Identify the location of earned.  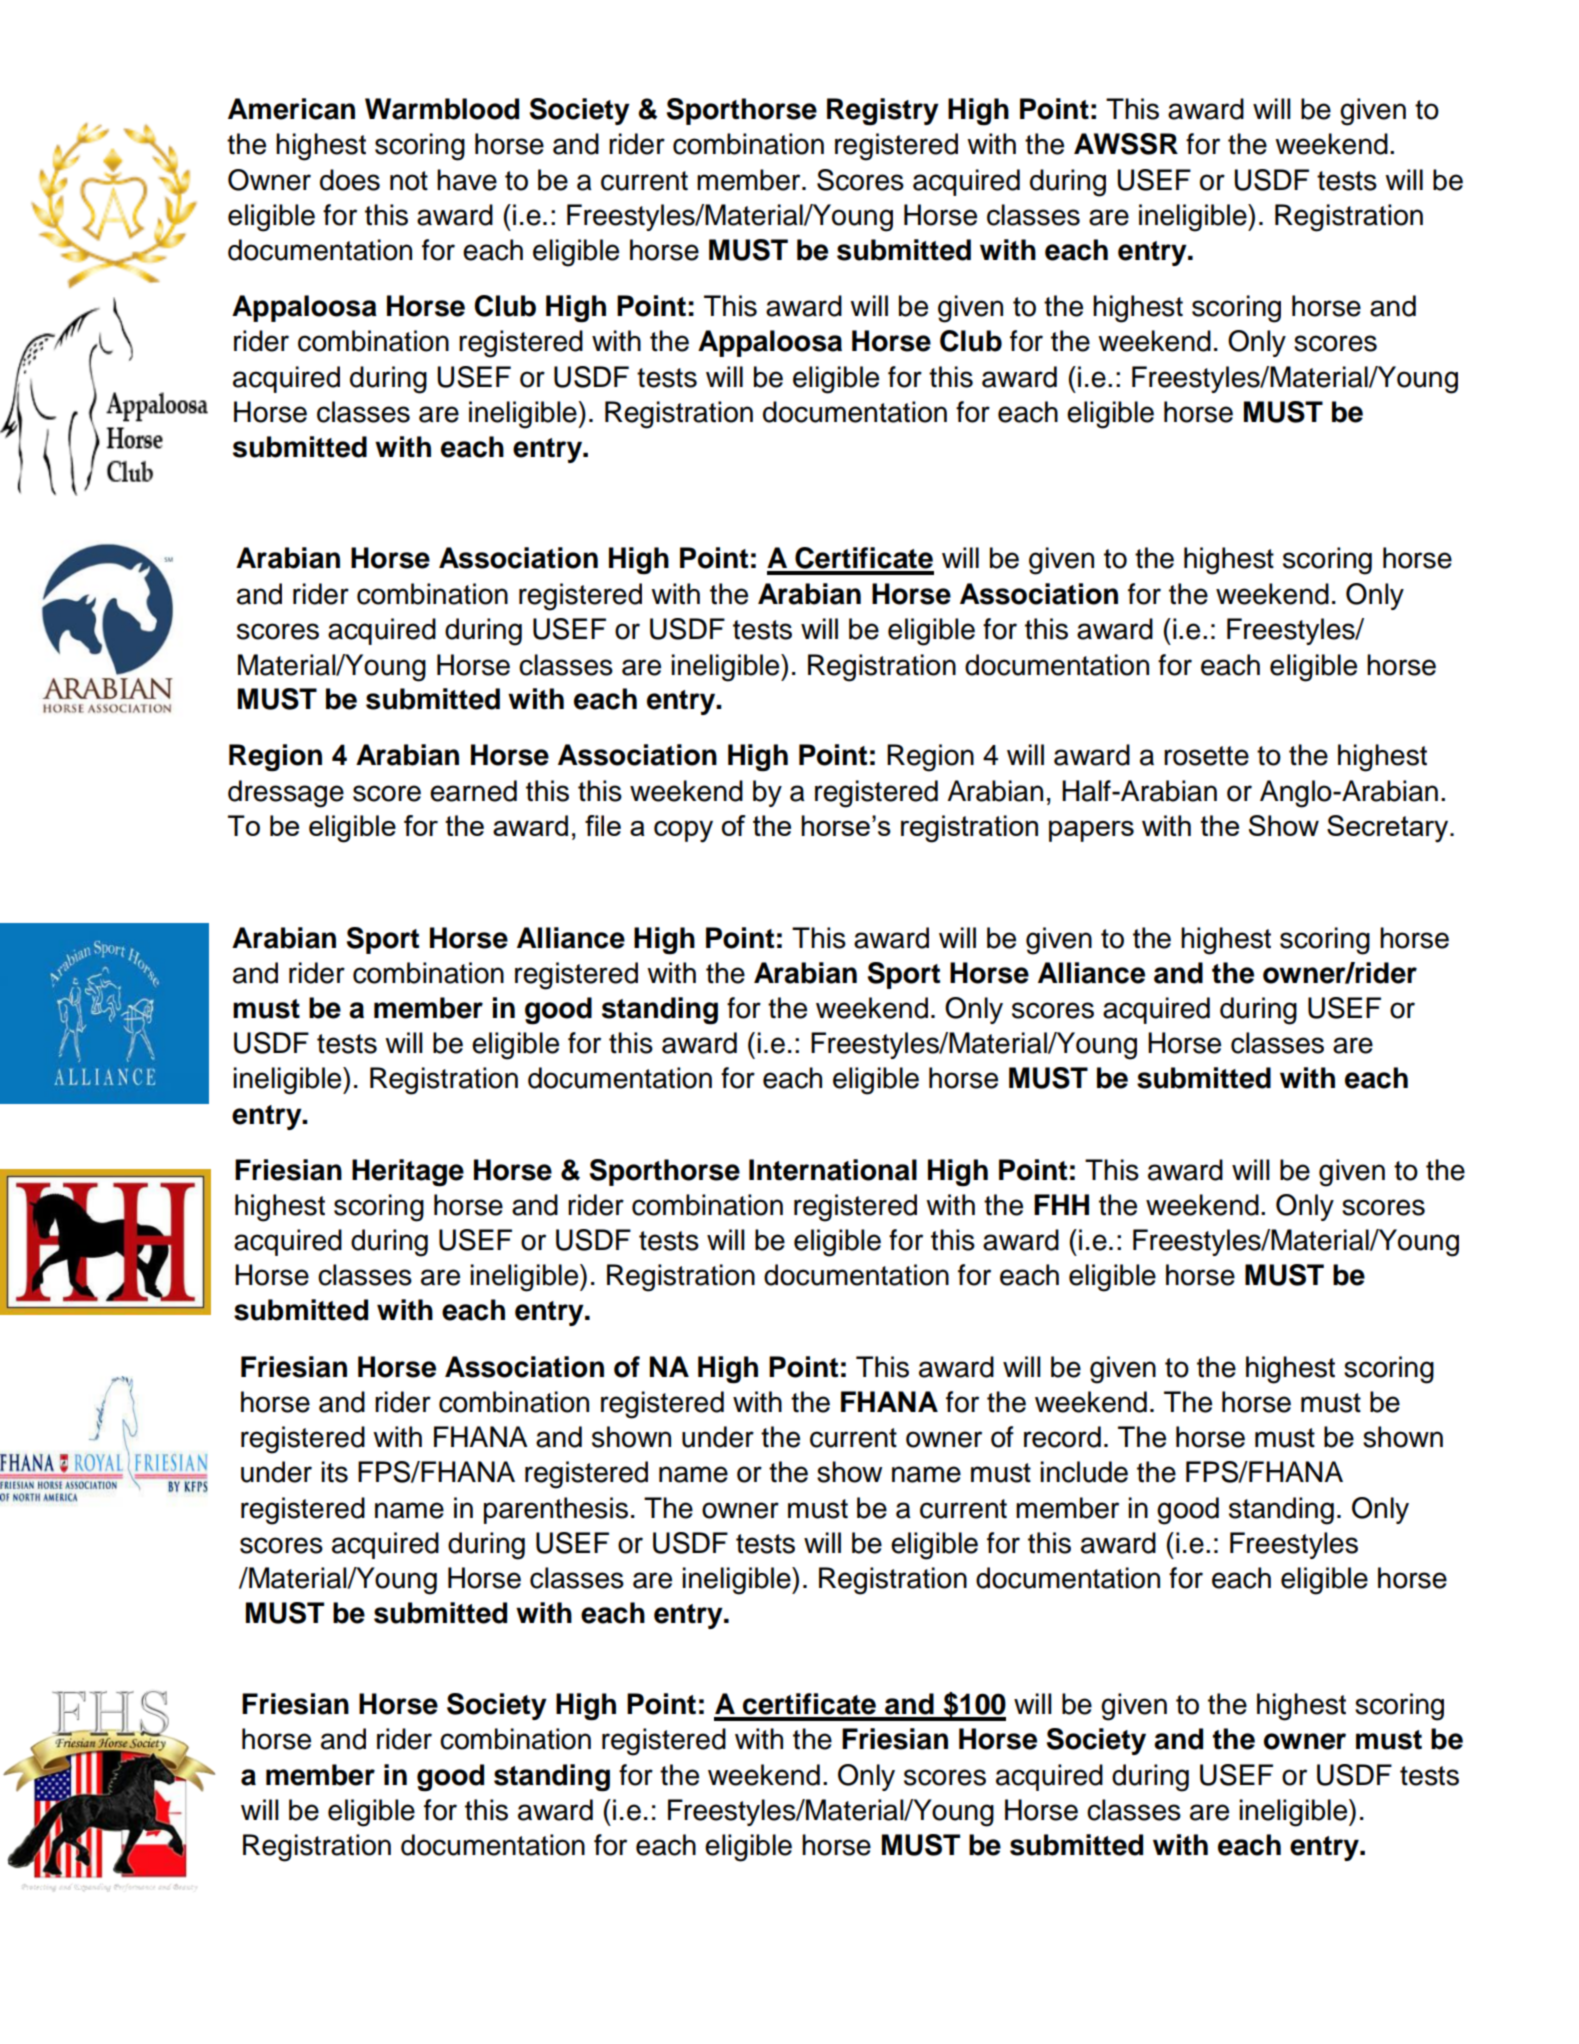
(473, 791).
